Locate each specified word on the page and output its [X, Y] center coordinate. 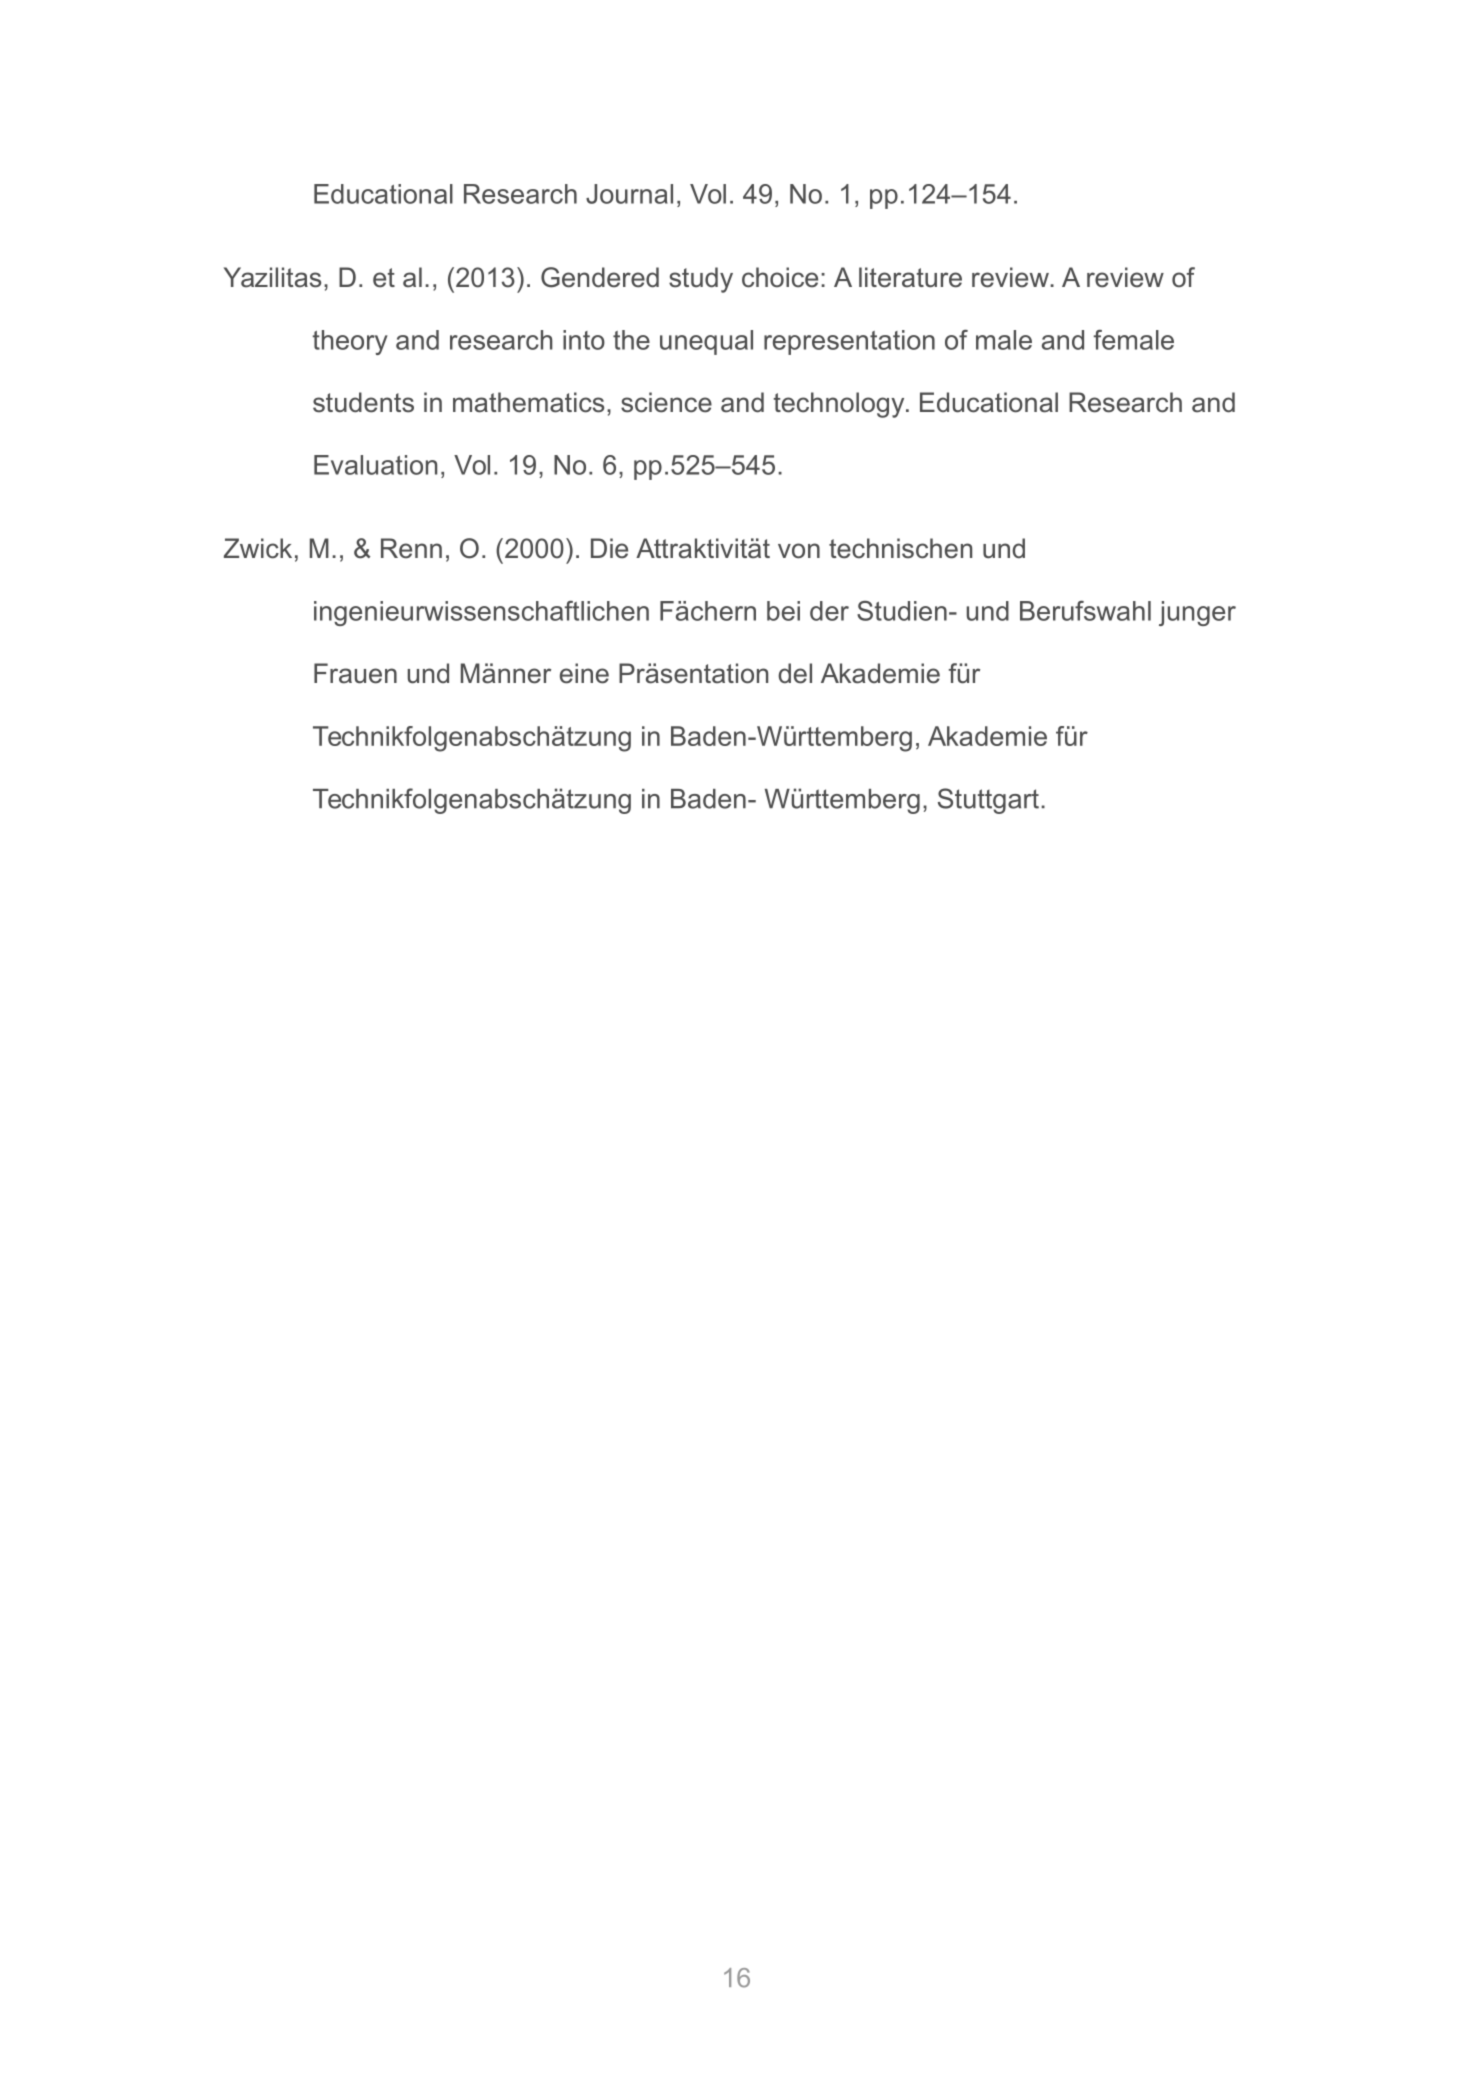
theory [350, 342]
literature [910, 277]
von [799, 551]
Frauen [355, 673]
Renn [411, 548]
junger [1197, 613]
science [666, 402]
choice [780, 277]
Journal [629, 194]
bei [783, 611]
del [795, 673]
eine [584, 673]
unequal [706, 342]
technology [840, 405]
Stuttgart [988, 801]
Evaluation [375, 465]
